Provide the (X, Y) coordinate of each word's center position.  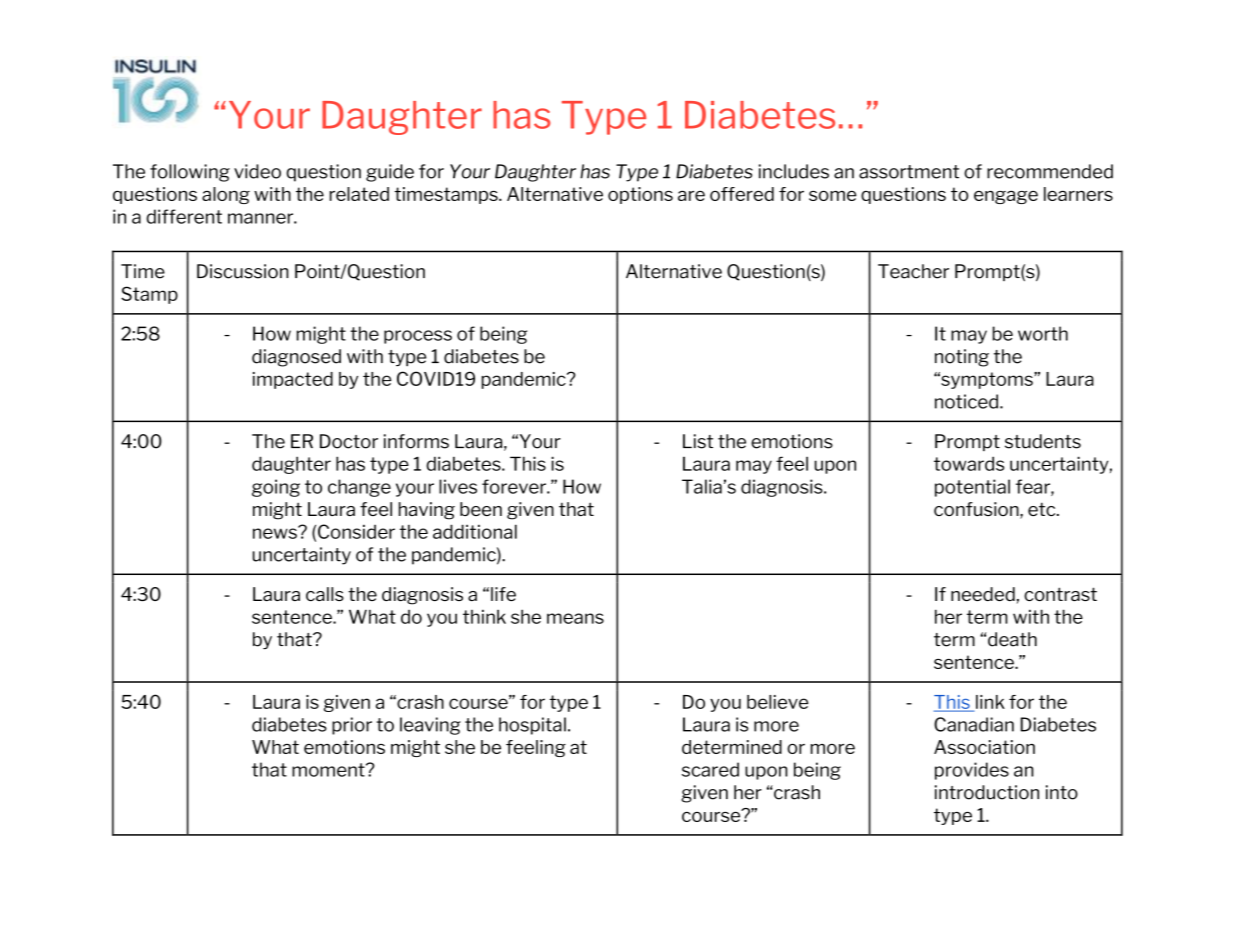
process (418, 337)
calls (325, 594)
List (698, 441)
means (575, 618)
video (257, 171)
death (1012, 639)
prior (352, 726)
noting (962, 358)
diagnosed (296, 358)
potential (972, 488)
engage (1006, 197)
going (276, 488)
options (640, 195)
